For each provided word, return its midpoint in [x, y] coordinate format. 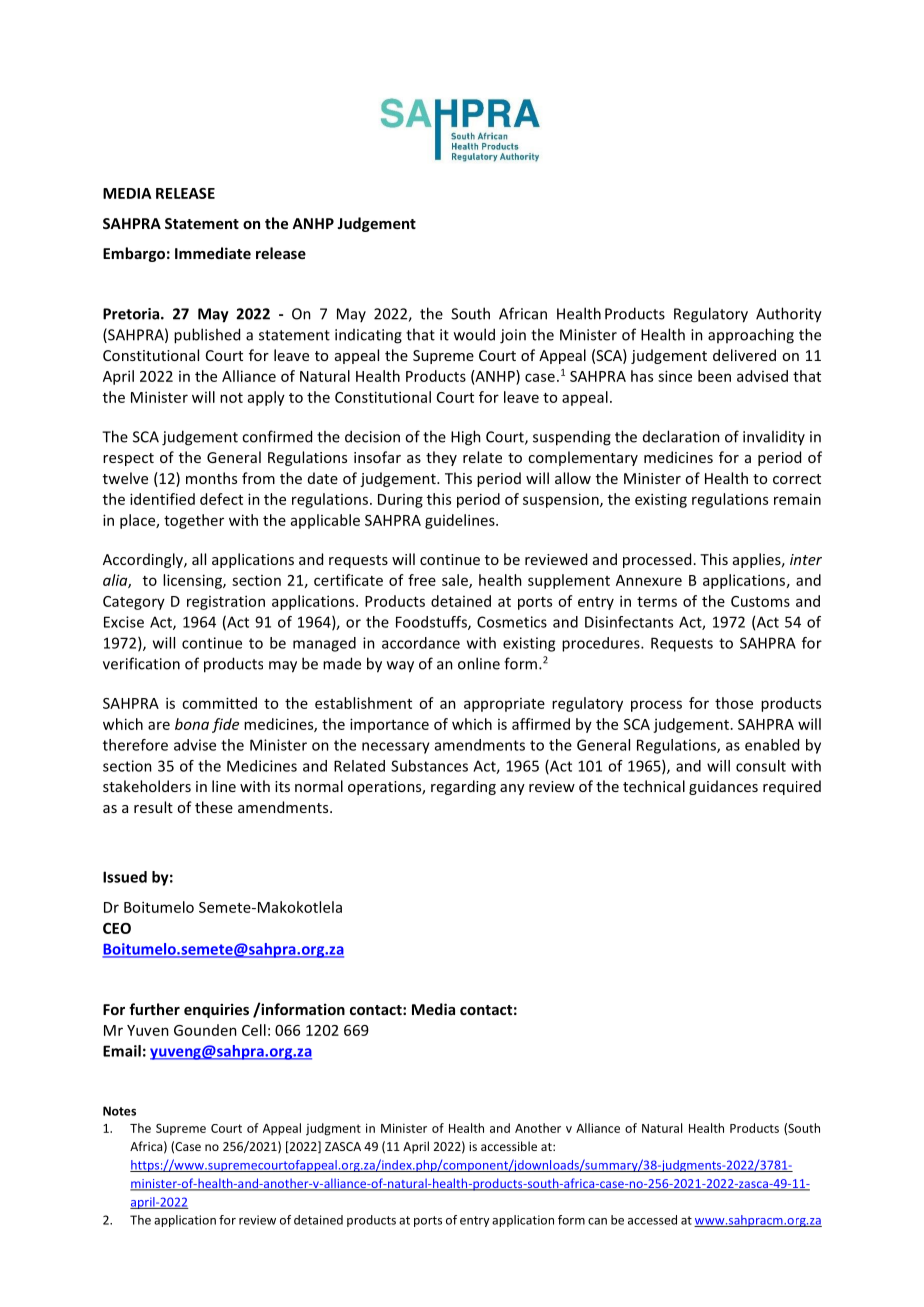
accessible [509, 1146]
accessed [652, 1220]
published [207, 336]
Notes [119, 1111]
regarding [463, 787]
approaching [751, 336]
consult [761, 766]
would [474, 334]
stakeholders [147, 786]
